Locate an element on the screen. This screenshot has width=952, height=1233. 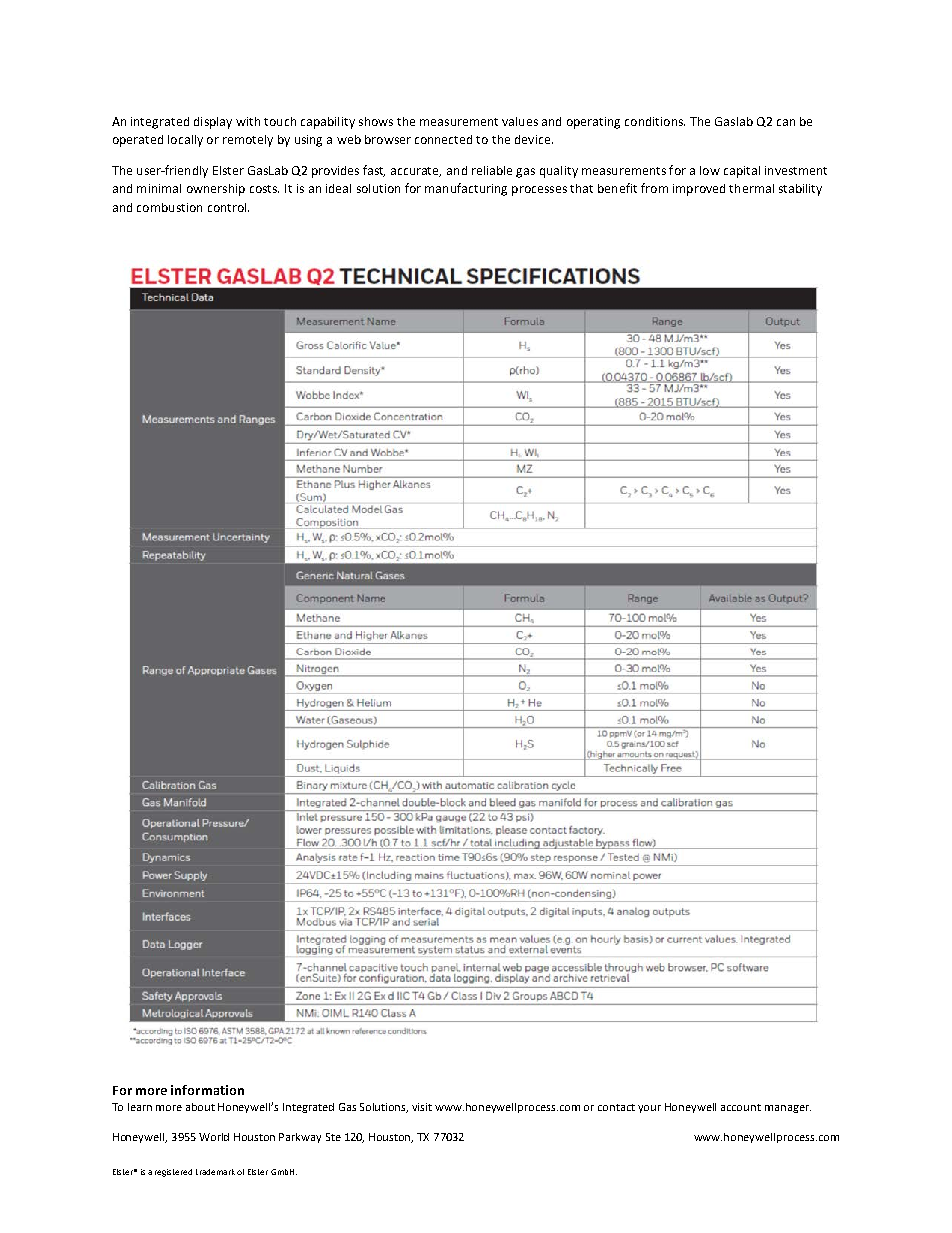
information is located at coordinates (207, 1090).
